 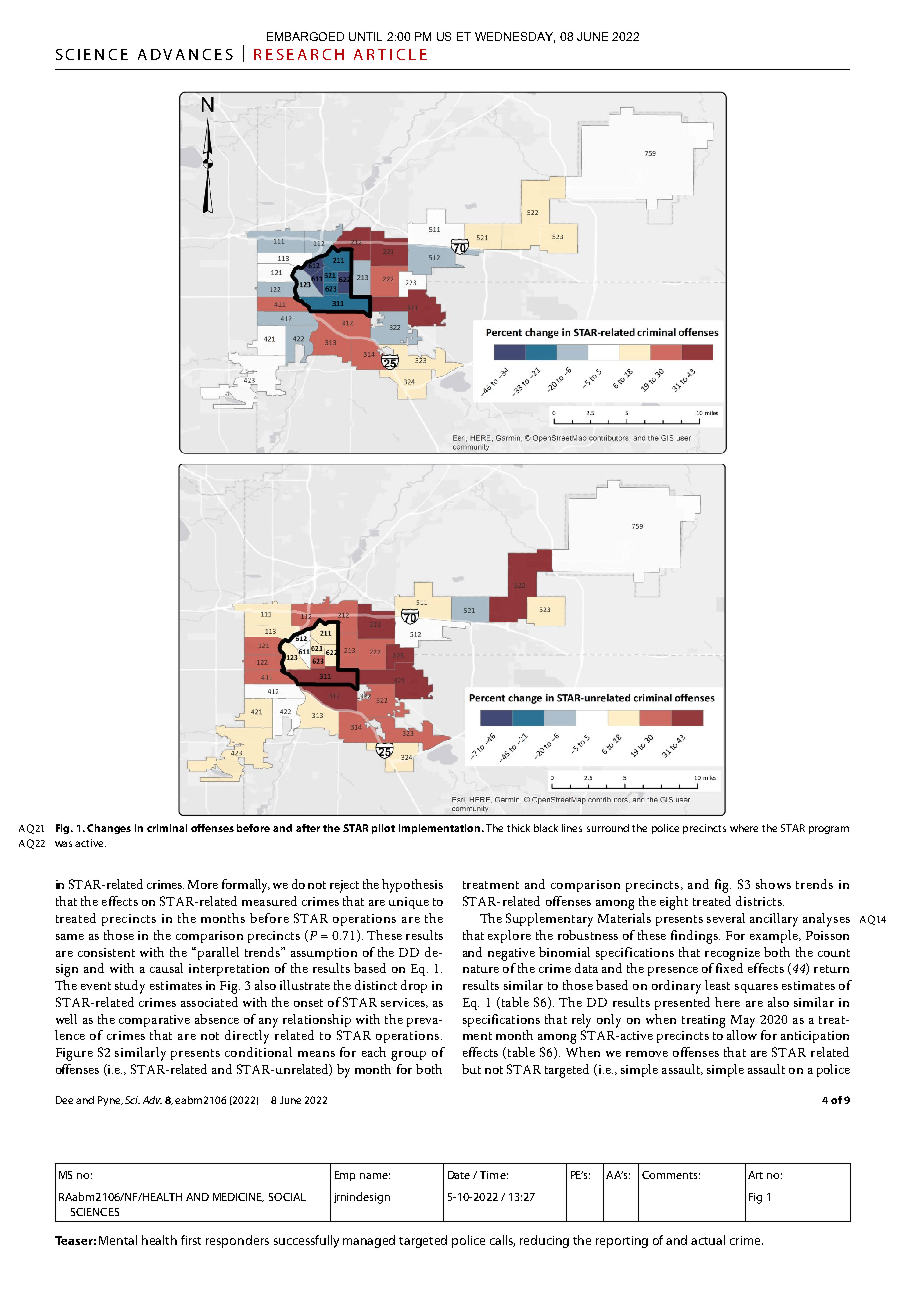 What do you see at coordinates (299, 54) in the screenshot?
I see `RESEARCH` at bounding box center [299, 54].
